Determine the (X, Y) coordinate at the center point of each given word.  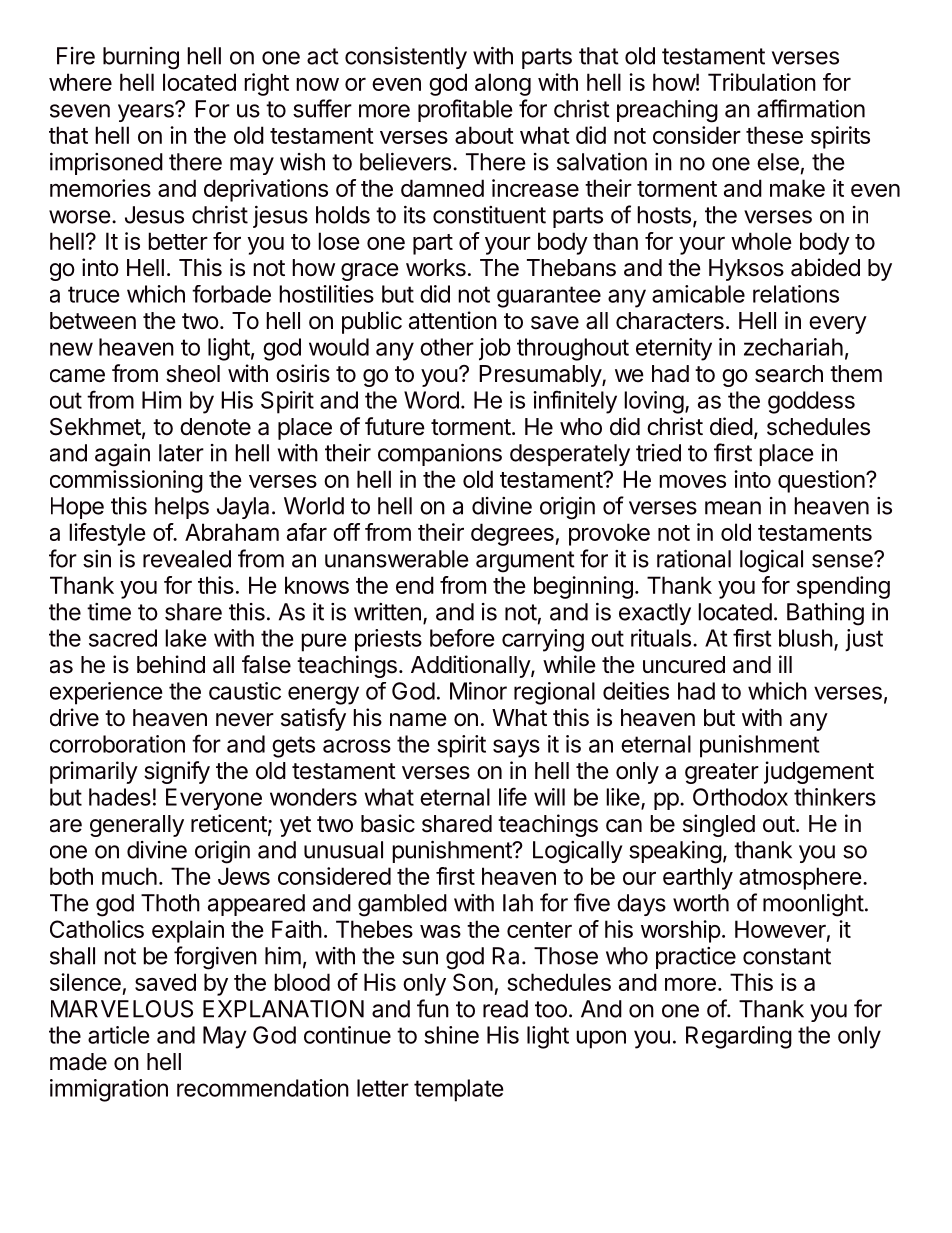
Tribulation (762, 82)
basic (388, 823)
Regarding (739, 1037)
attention (453, 320)
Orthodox (740, 797)
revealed (187, 559)
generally (137, 826)
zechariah (793, 347)
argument (525, 562)
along (503, 84)
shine (451, 1035)
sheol (193, 374)
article (118, 1035)
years (147, 112)
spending (843, 587)
